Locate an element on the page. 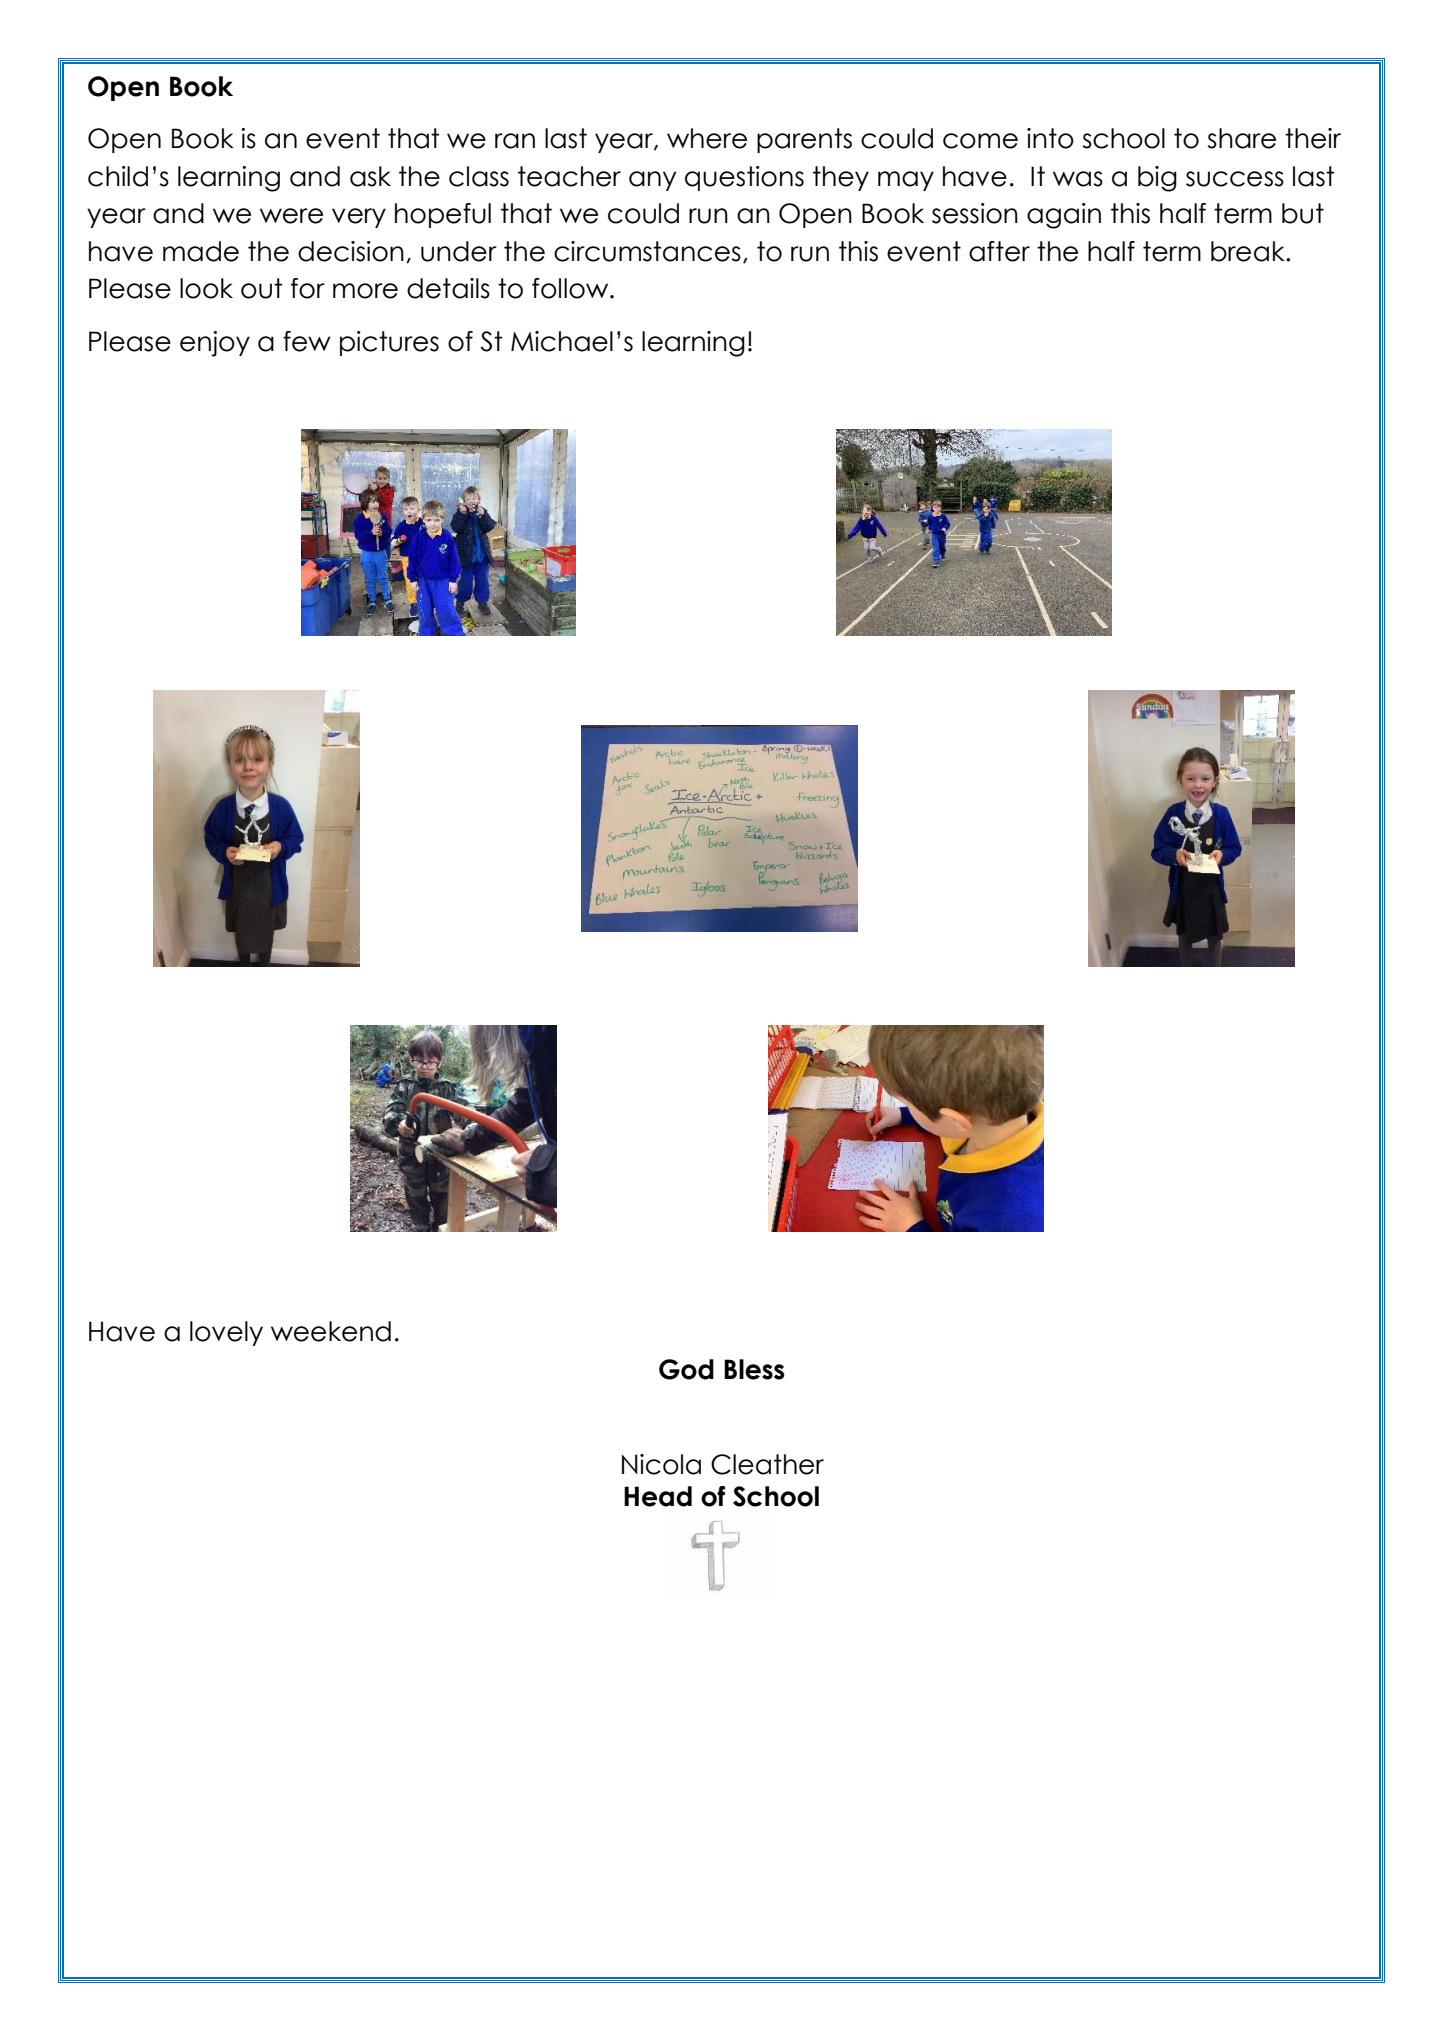 The width and height of the image is (1443, 2041). enjoy is located at coordinates (215, 344).
